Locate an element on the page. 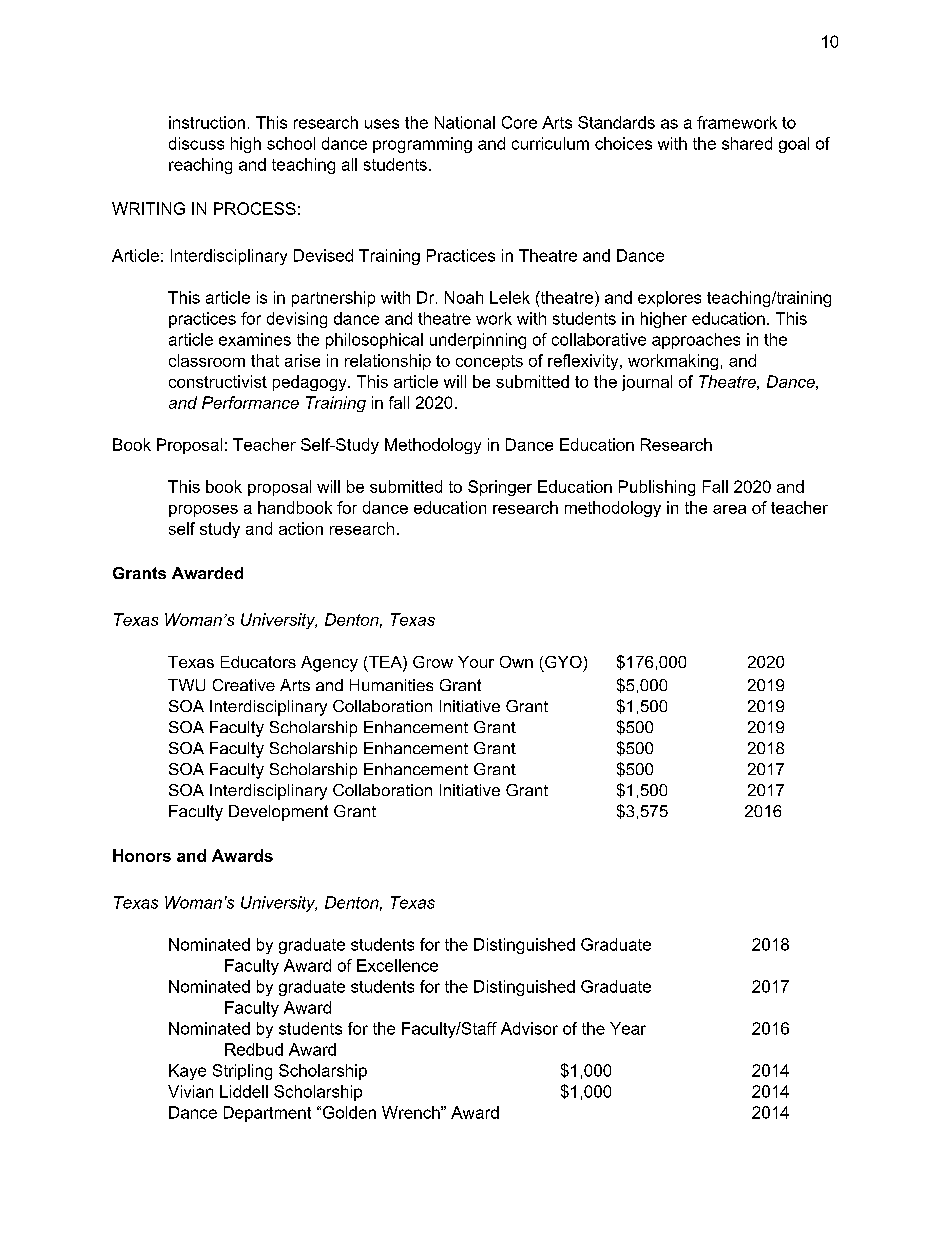  Advisor is located at coordinates (529, 1028).
